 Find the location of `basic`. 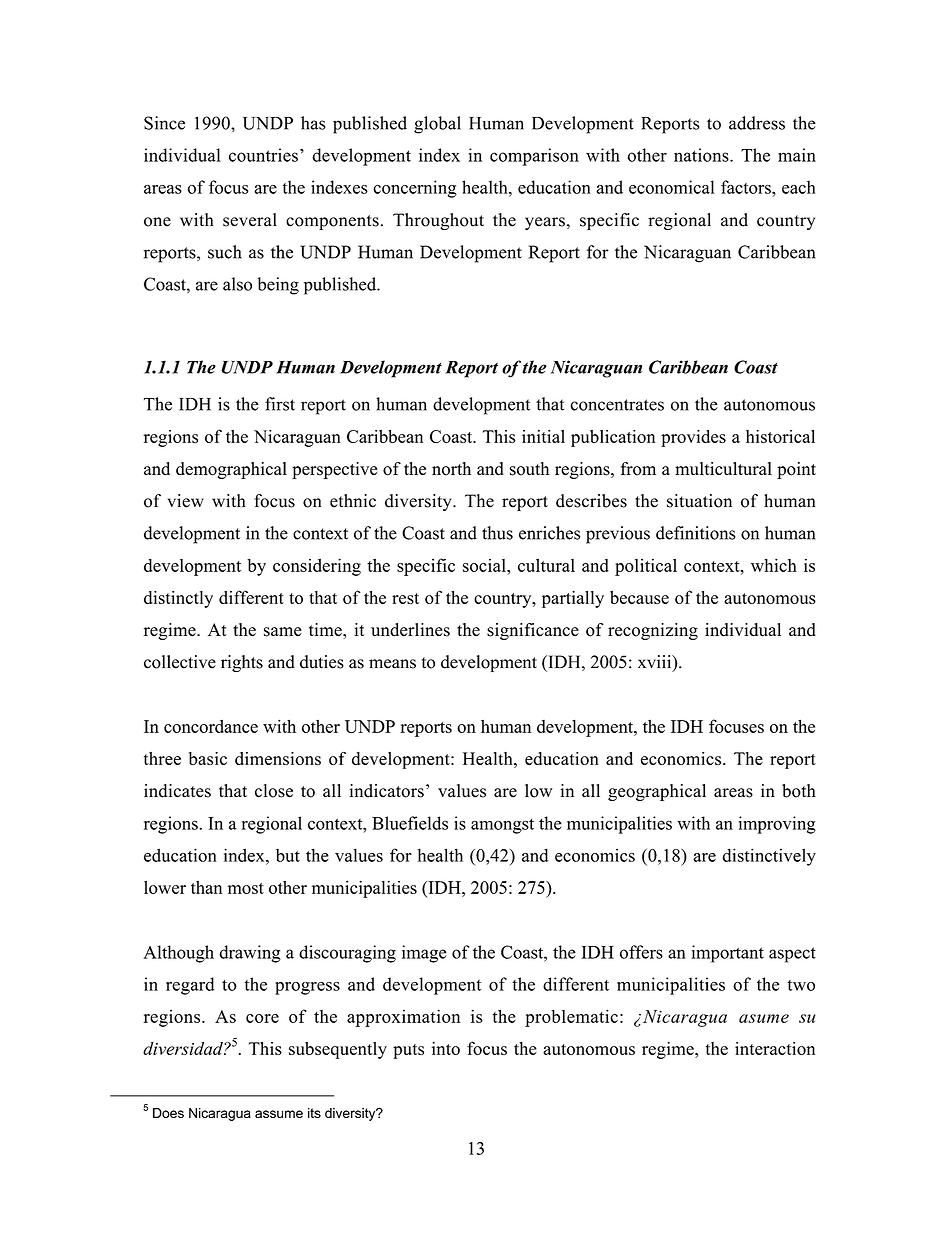

basic is located at coordinates (208, 758).
